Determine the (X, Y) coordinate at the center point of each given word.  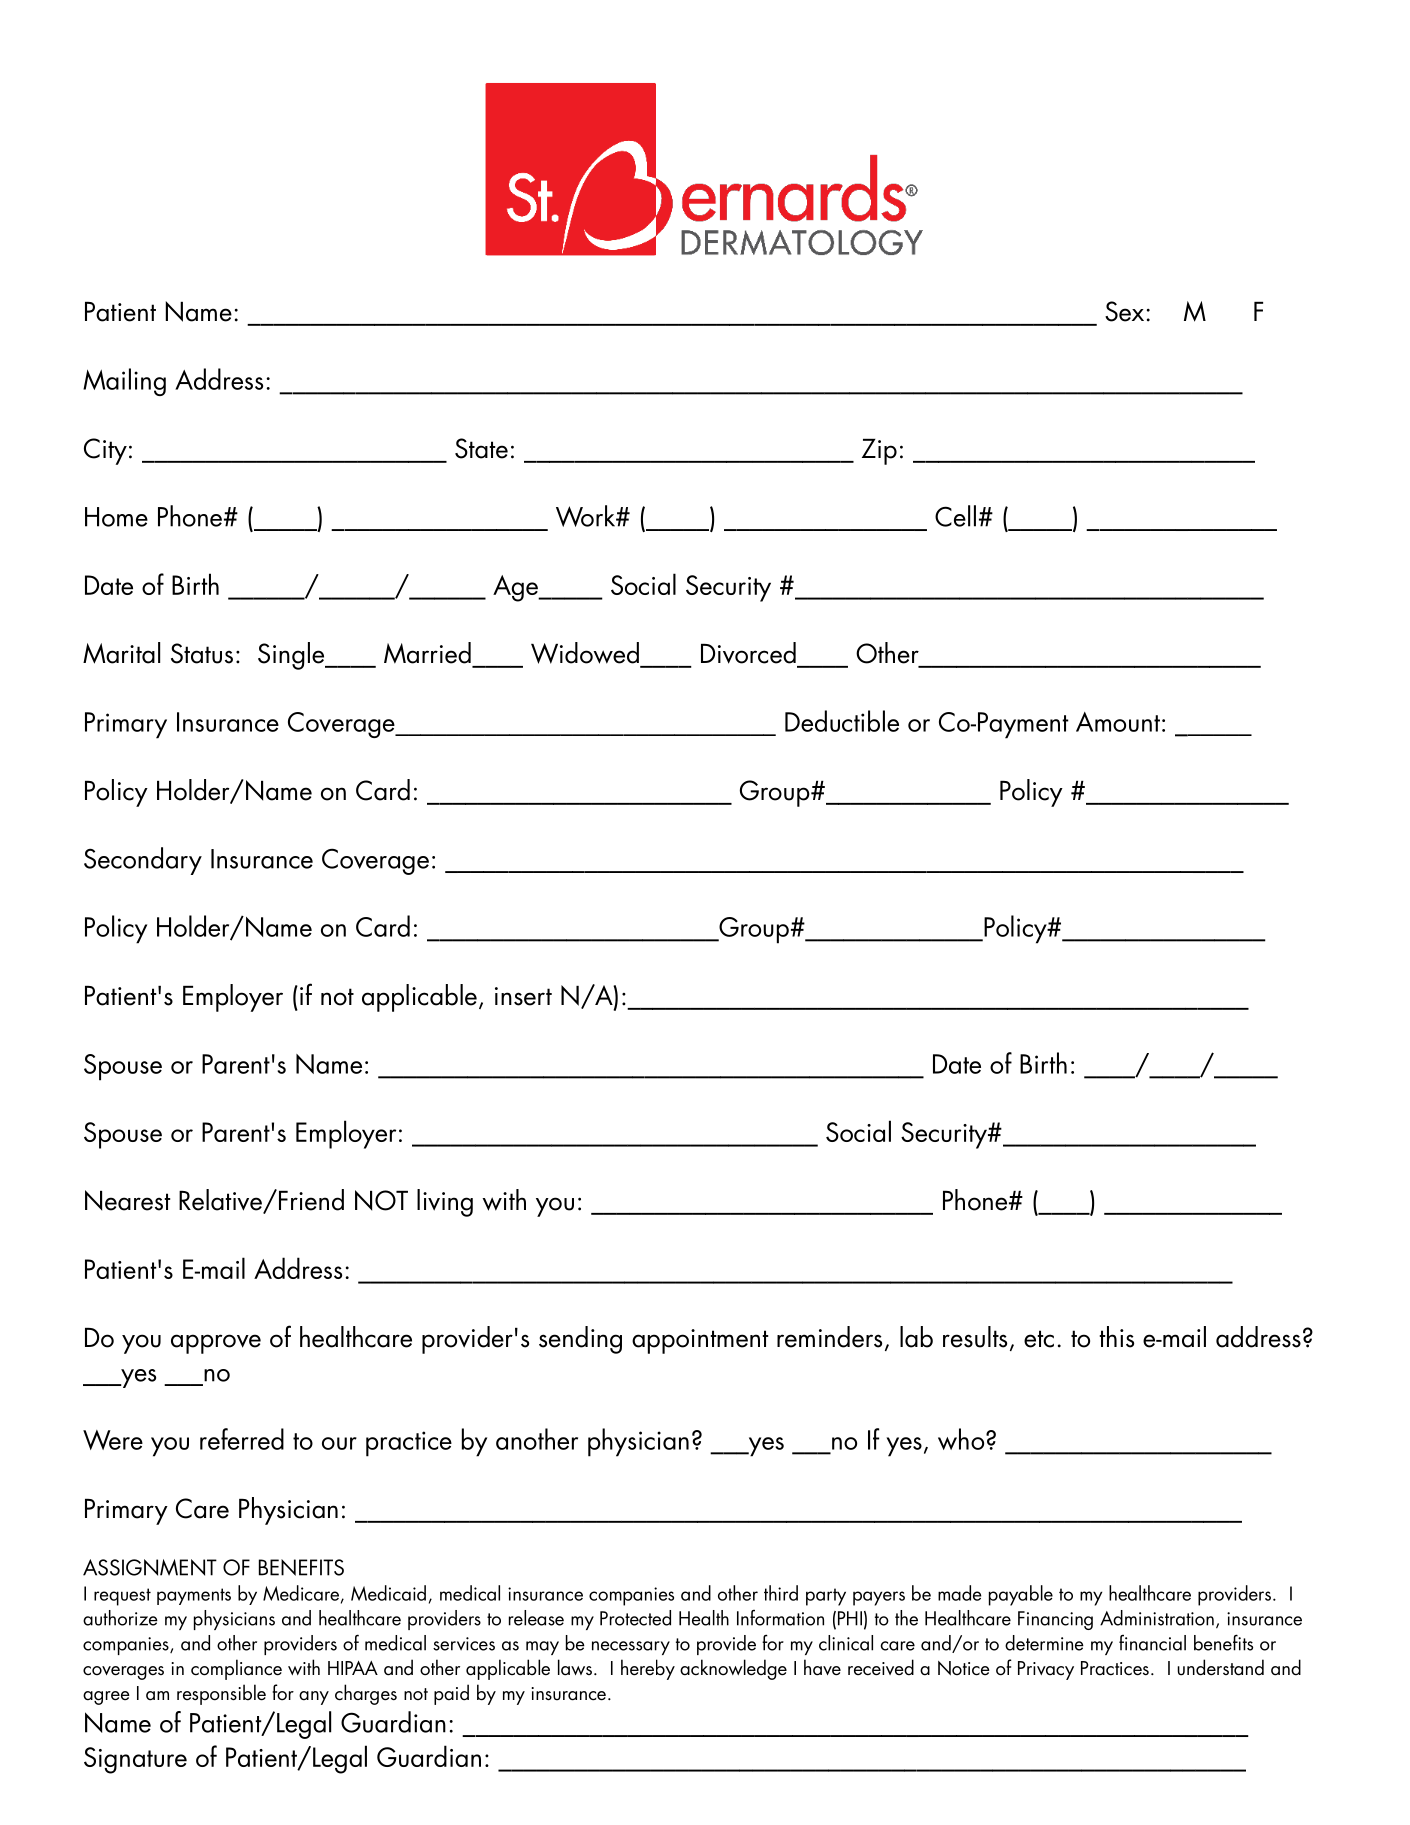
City (105, 451)
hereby (648, 1669)
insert (523, 996)
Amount (1118, 722)
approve (216, 1344)
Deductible (842, 721)
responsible (221, 1694)
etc (1039, 1339)
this (1116, 1337)
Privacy (1046, 1670)
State (481, 448)
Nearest (128, 1200)
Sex (1124, 311)
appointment (700, 1341)
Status (202, 653)
